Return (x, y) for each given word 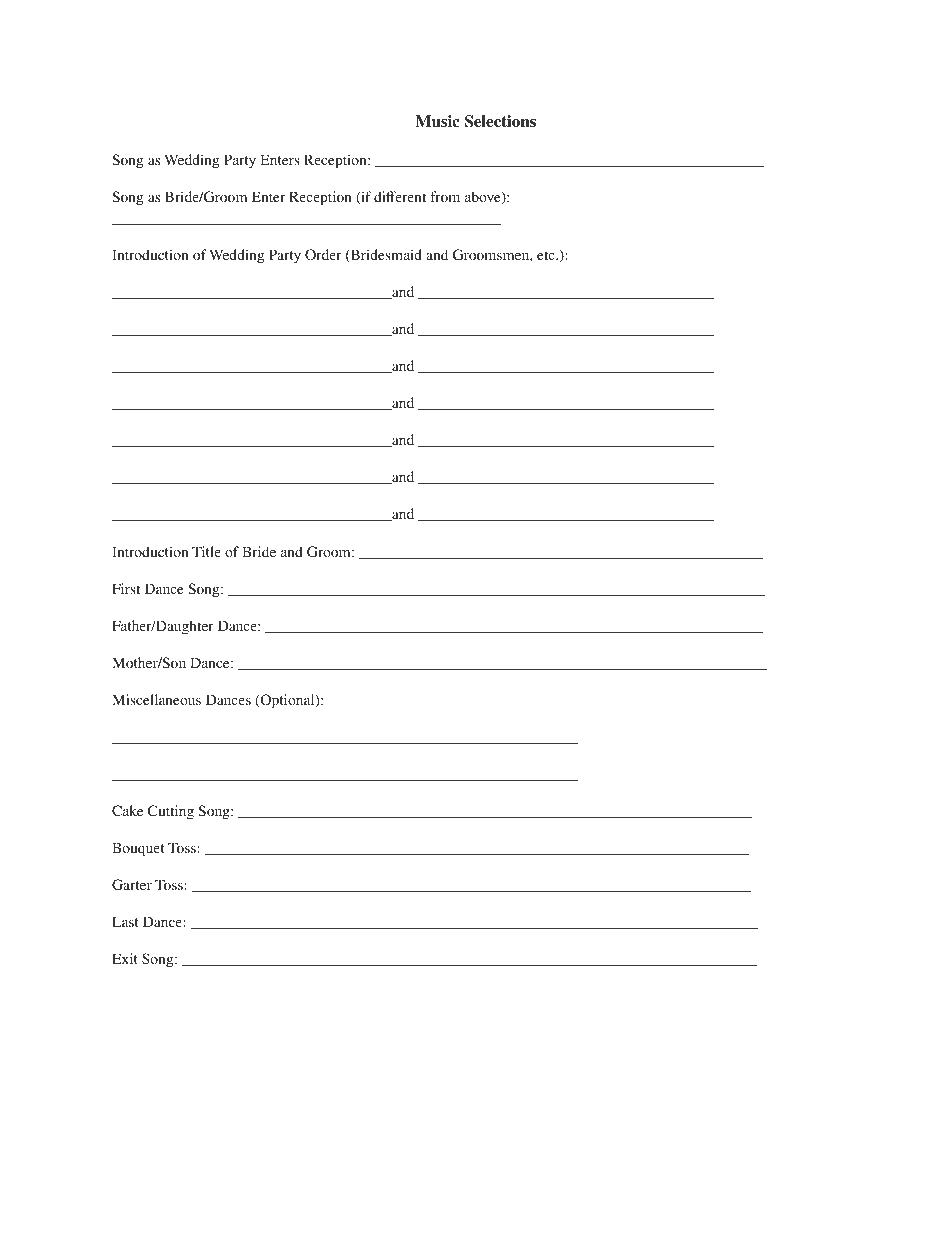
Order (323, 255)
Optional (287, 701)
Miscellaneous (156, 699)
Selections (500, 121)
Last (125, 921)
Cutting (171, 812)
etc (547, 255)
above (484, 198)
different (400, 196)
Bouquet (138, 849)
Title (206, 551)
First (126, 588)
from (445, 196)
